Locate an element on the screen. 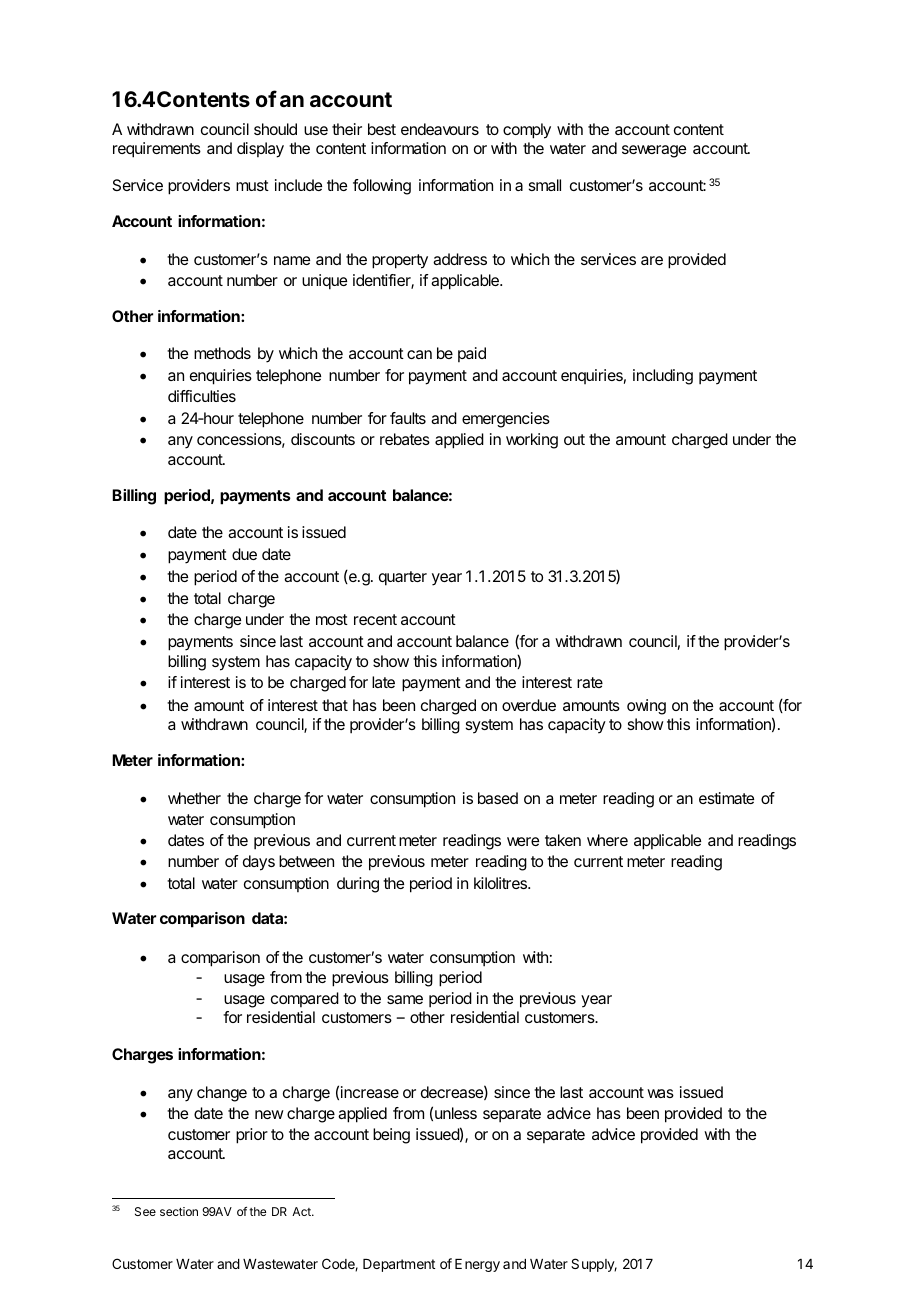  late is located at coordinates (383, 682).
